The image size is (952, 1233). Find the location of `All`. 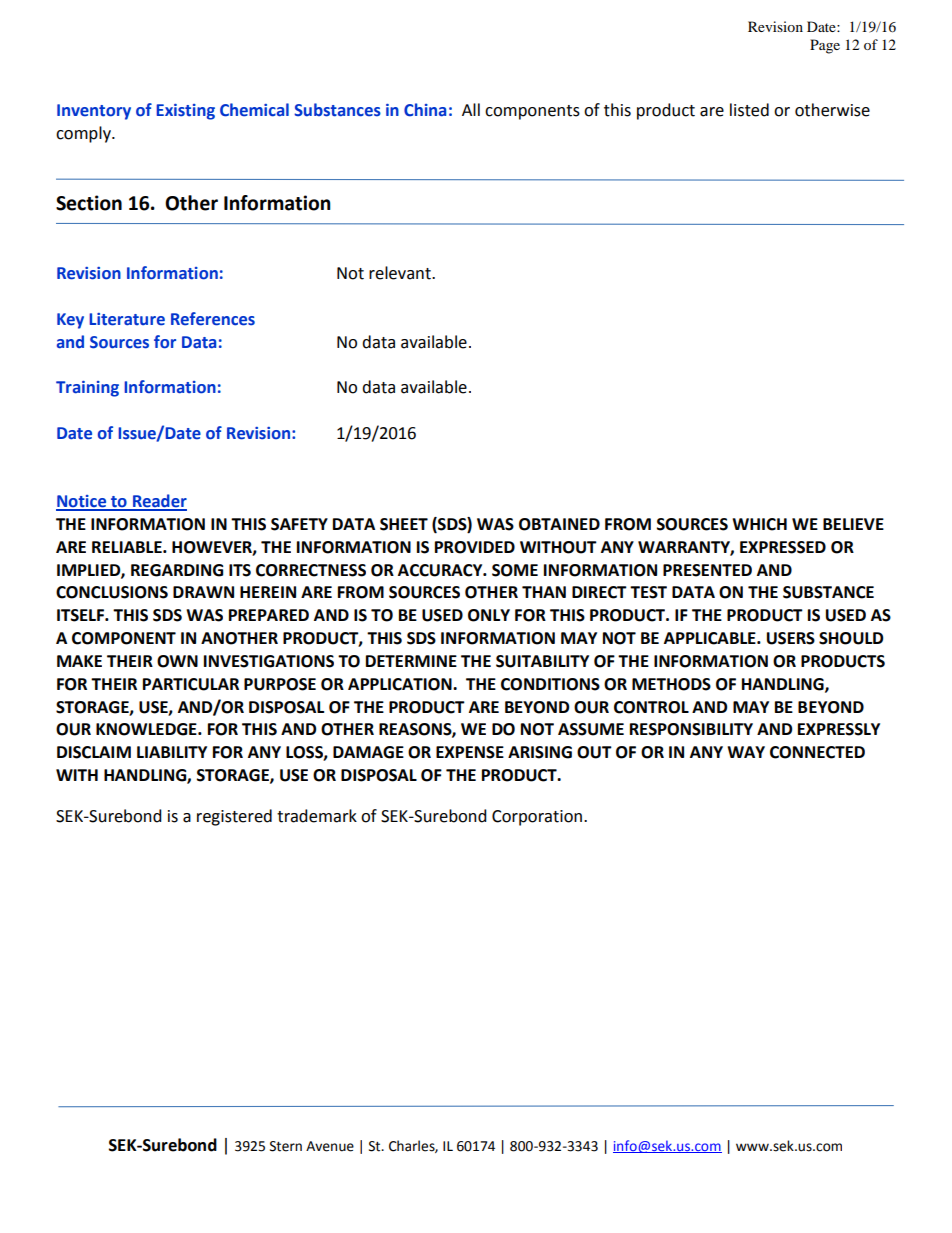

All is located at coordinates (471, 109).
